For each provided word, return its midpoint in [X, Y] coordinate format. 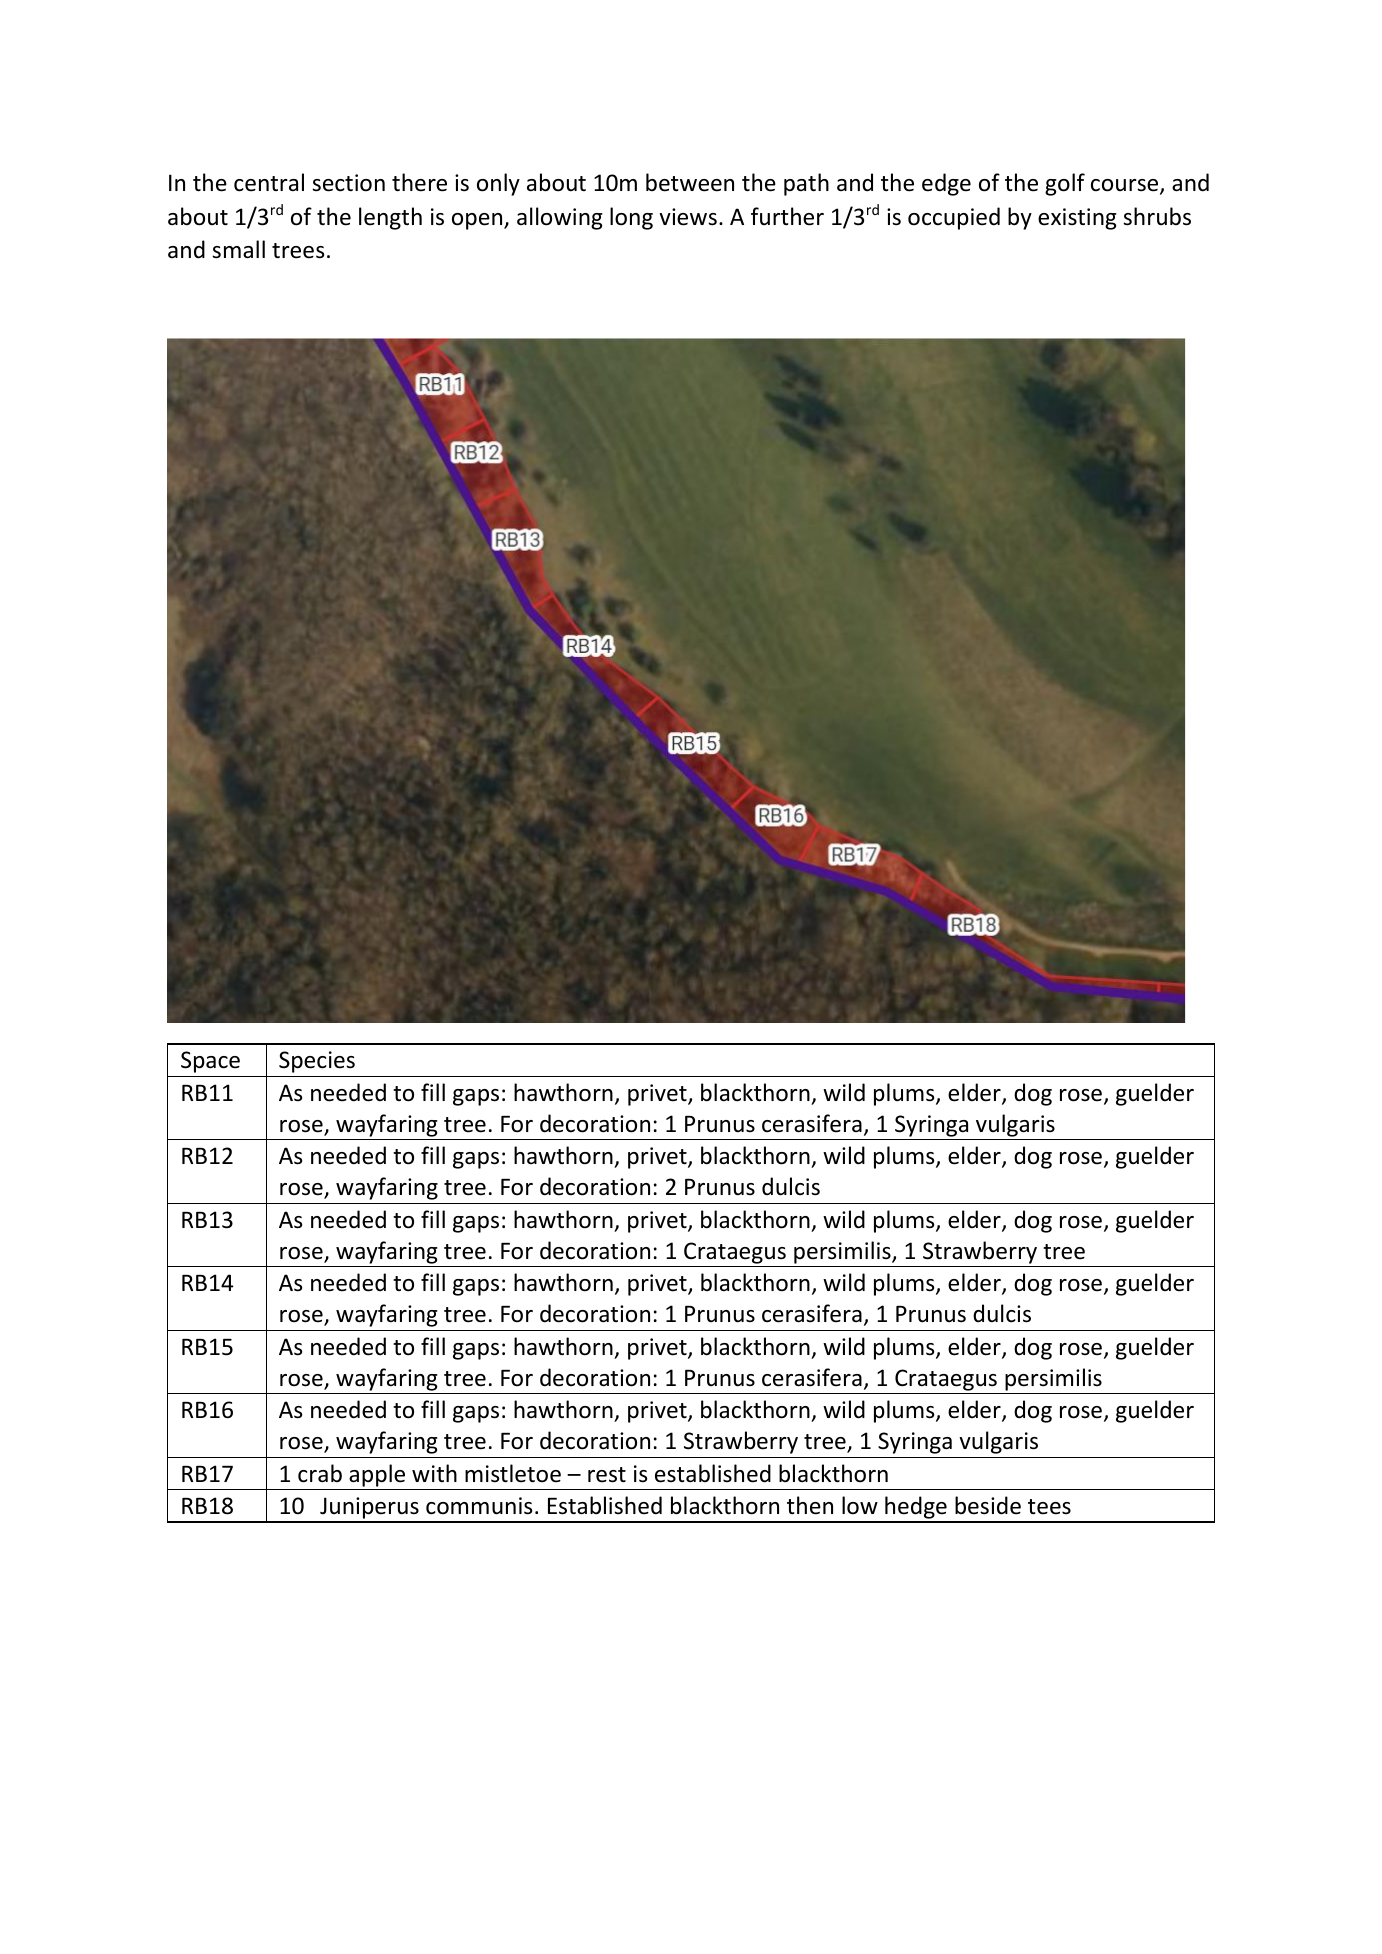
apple [377, 1475]
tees [1049, 1507]
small [238, 249]
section [348, 183]
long [631, 218]
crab [320, 1473]
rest [607, 1475]
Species [317, 1062]
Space [210, 1062]
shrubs [1157, 216]
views [688, 217]
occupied [954, 218]
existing [1077, 219]
